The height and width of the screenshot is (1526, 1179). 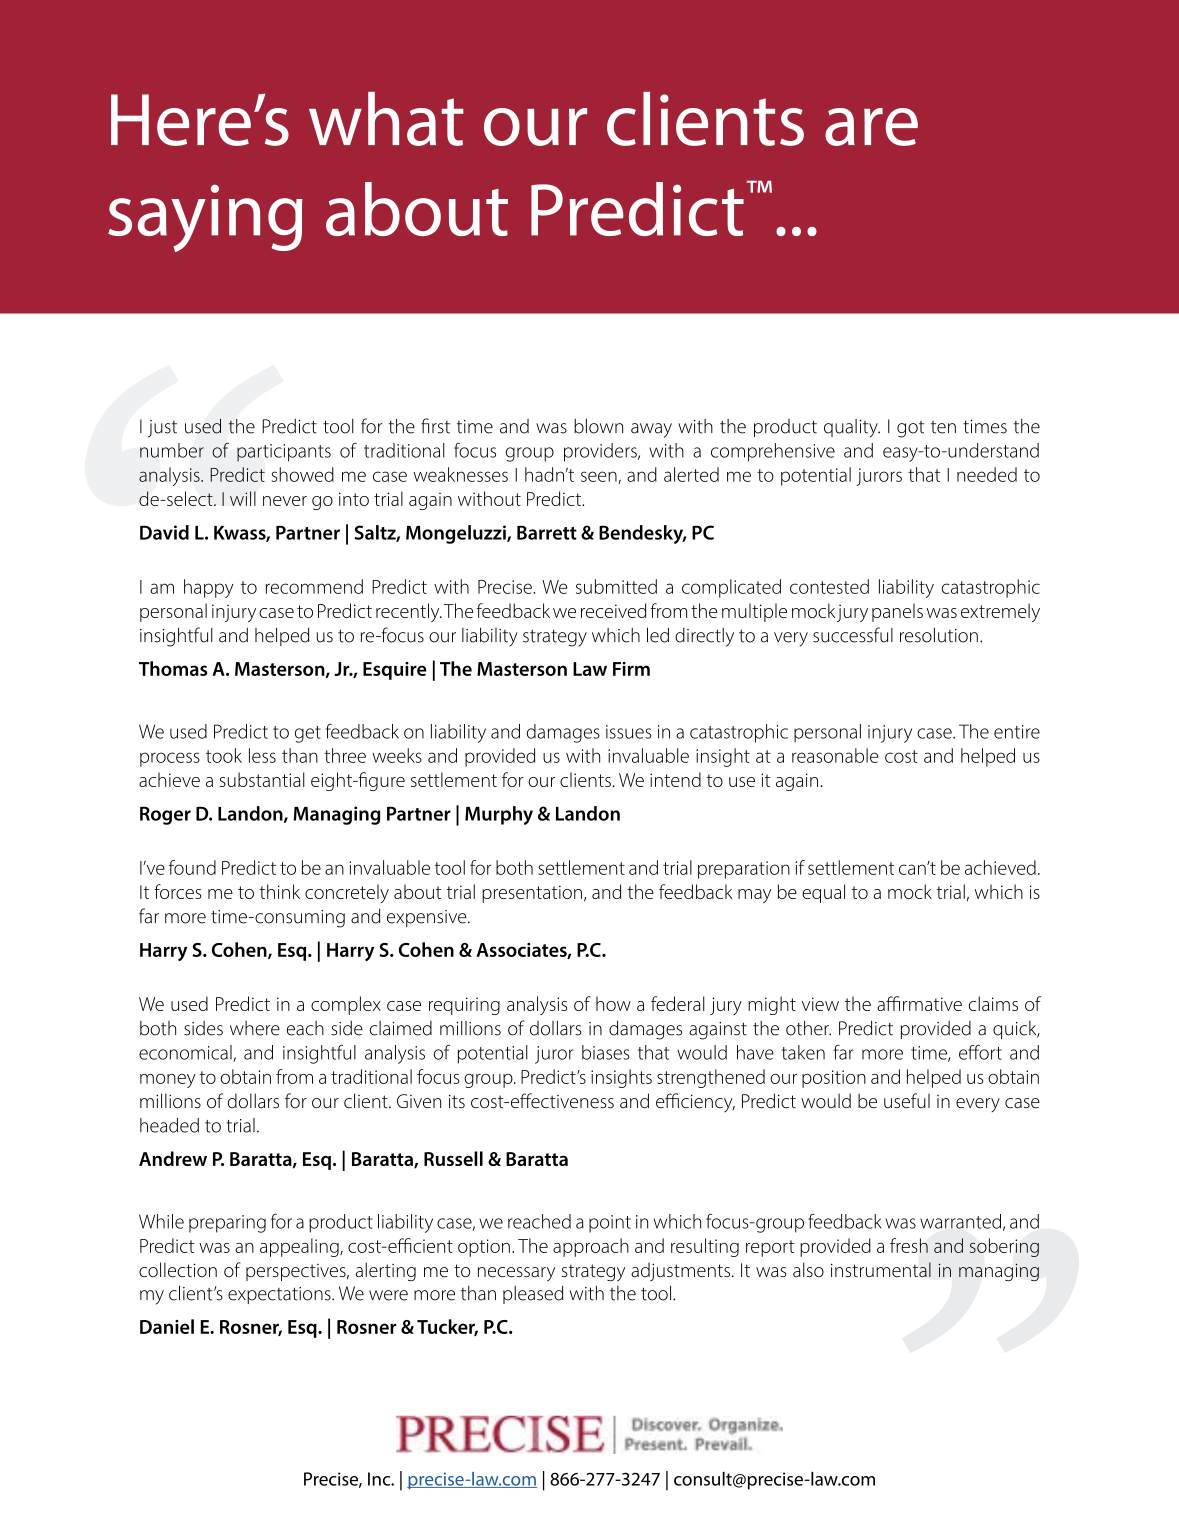 I want to click on think, so click(x=279, y=891).
